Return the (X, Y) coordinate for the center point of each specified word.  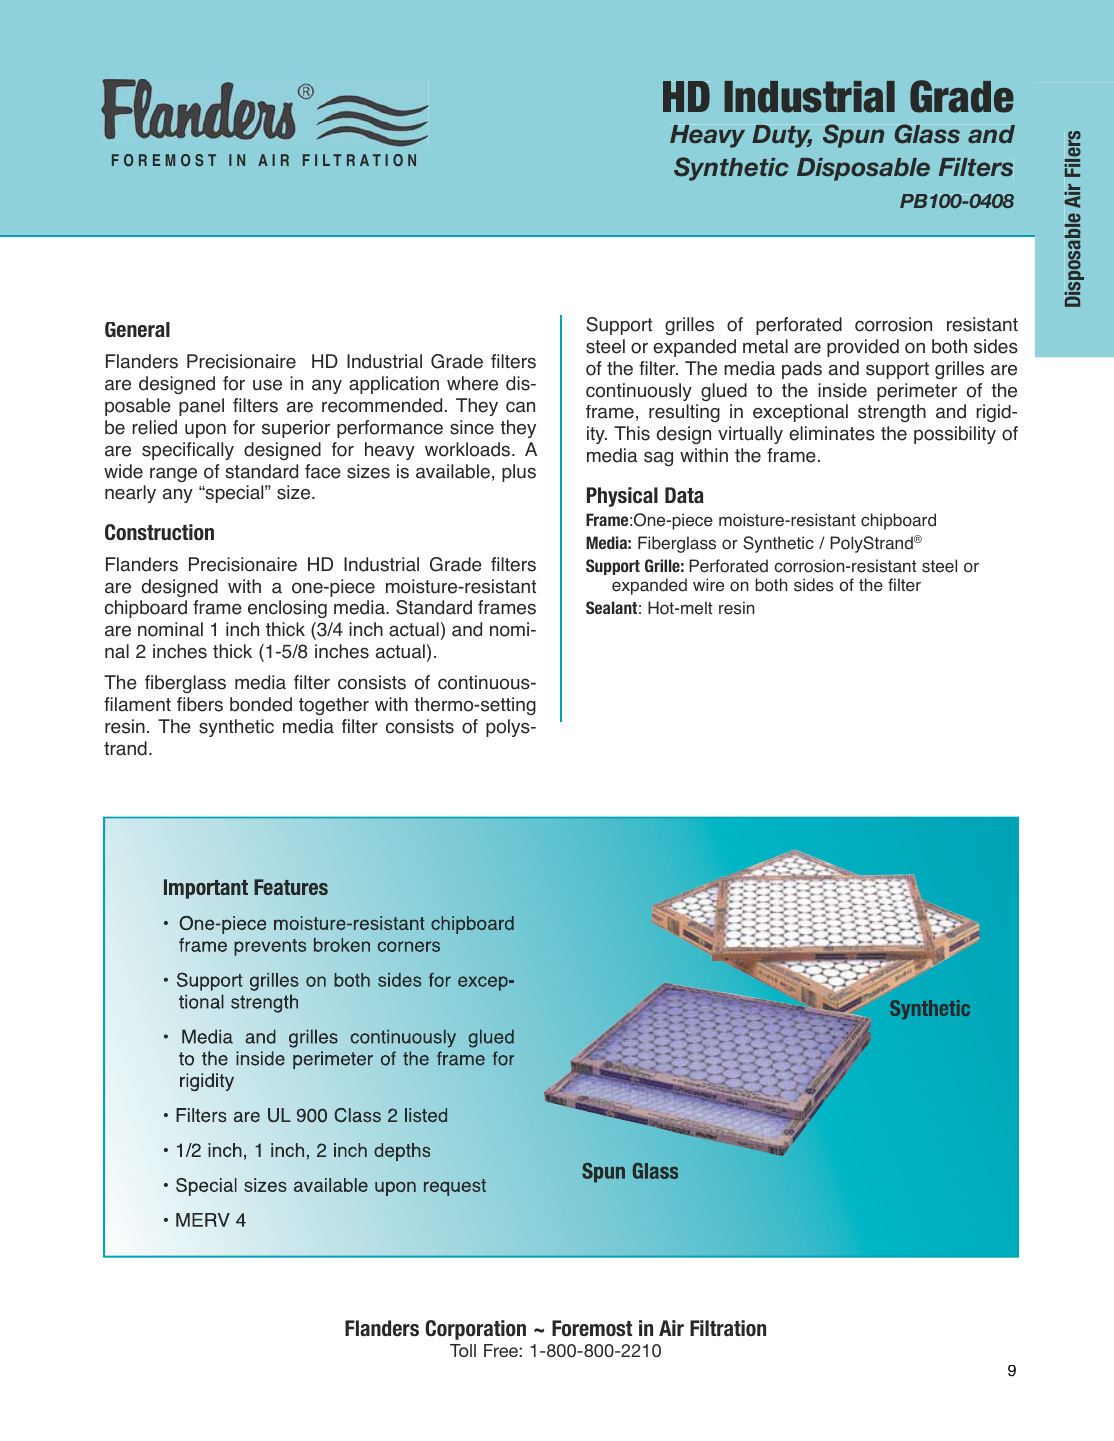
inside (842, 390)
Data (684, 495)
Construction (159, 532)
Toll (463, 1350)
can (520, 407)
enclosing (287, 609)
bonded (261, 704)
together (334, 706)
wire (708, 585)
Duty (782, 136)
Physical (622, 497)
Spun (853, 136)
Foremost (592, 1328)
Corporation (475, 1330)
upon (205, 430)
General (137, 329)
